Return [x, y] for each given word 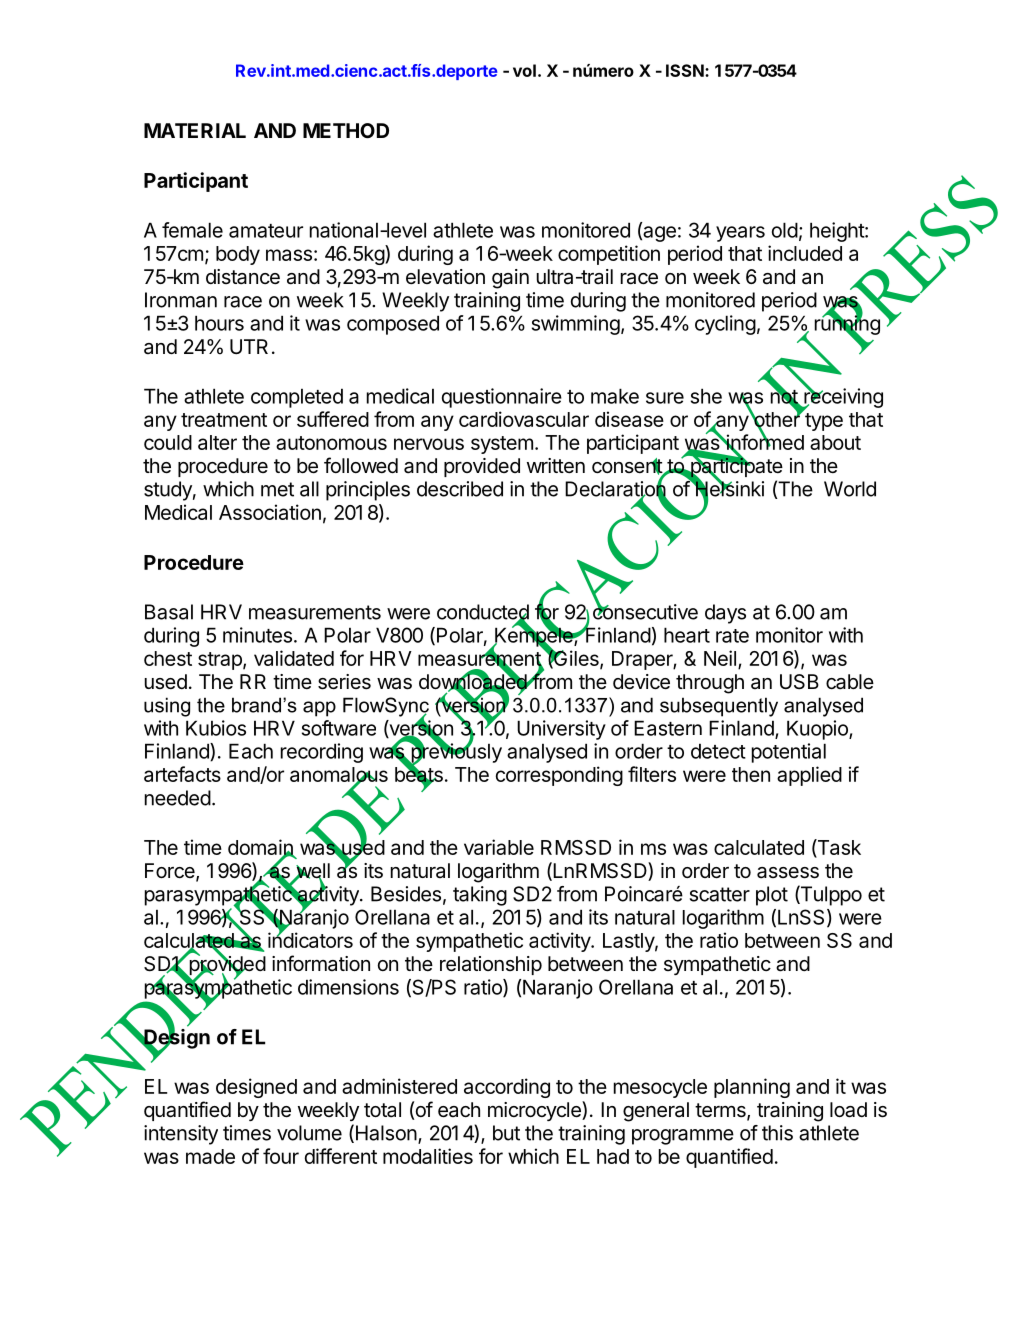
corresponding [559, 776]
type [824, 422]
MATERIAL [195, 130]
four [281, 1156]
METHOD [346, 130]
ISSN [685, 70]
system [502, 445]
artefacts [182, 774]
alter [217, 442]
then [751, 774]
